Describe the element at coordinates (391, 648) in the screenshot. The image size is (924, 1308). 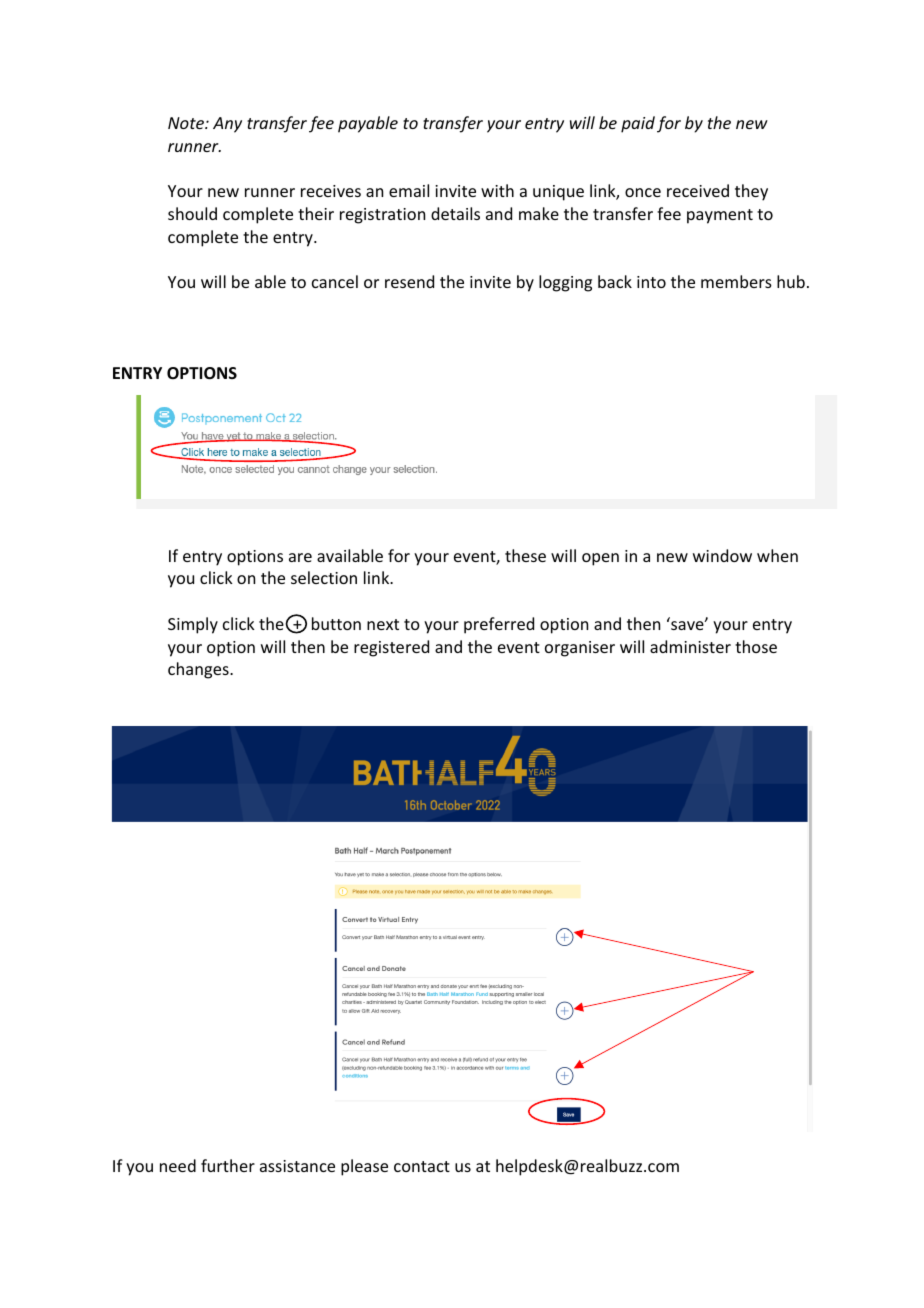
I see `registered` at that location.
